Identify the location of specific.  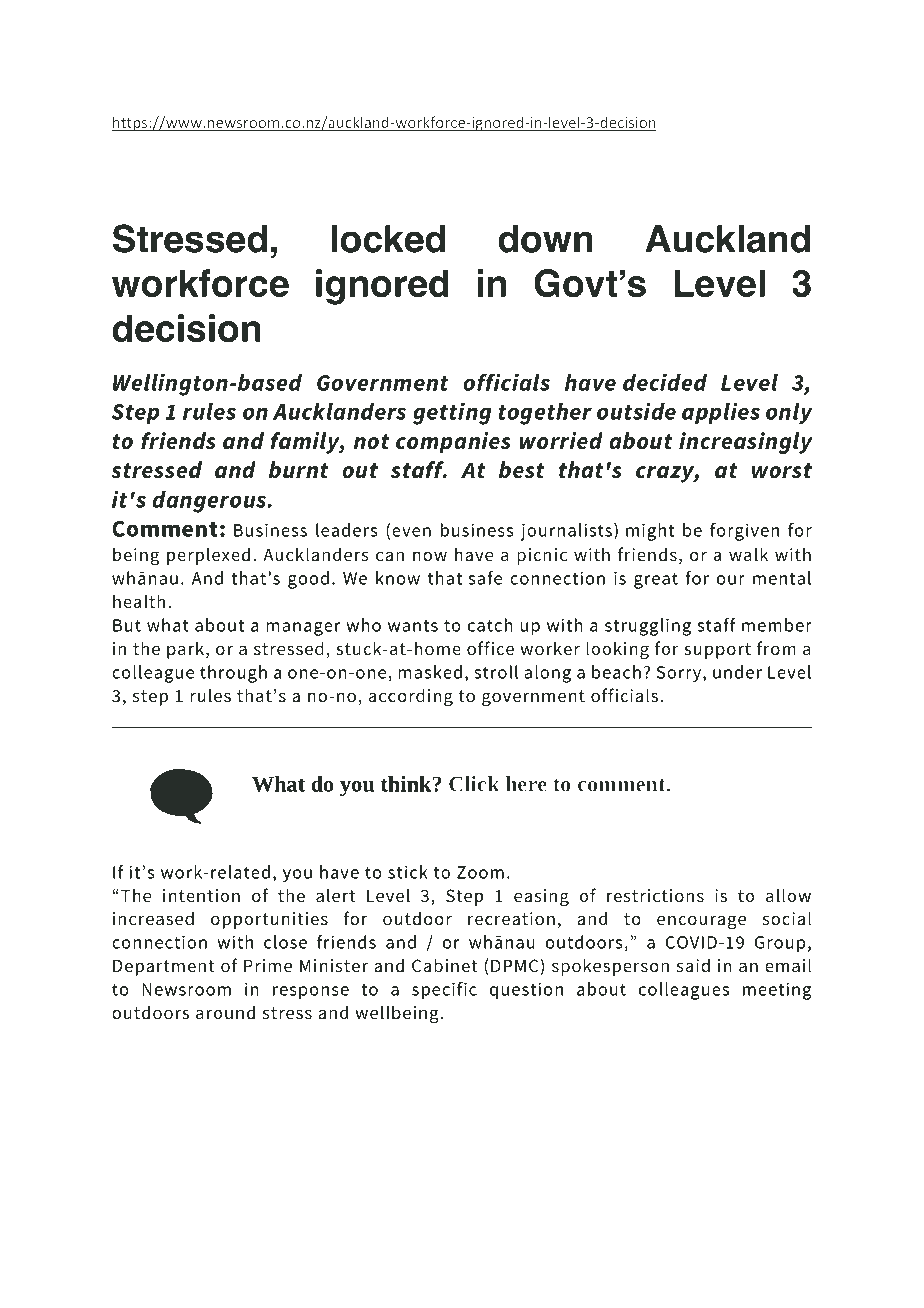
(444, 991).
